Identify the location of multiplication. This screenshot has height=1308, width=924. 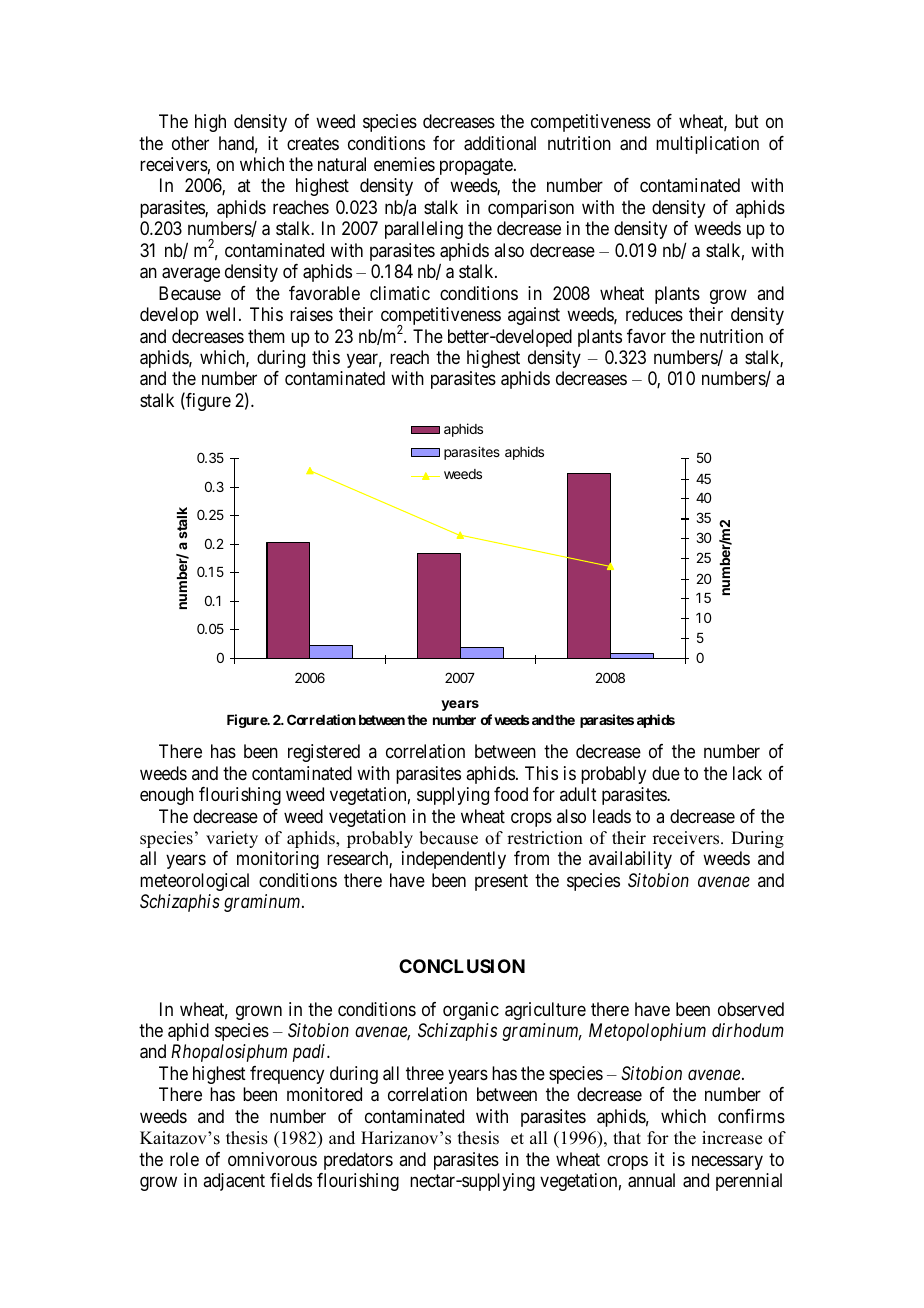
(707, 145).
